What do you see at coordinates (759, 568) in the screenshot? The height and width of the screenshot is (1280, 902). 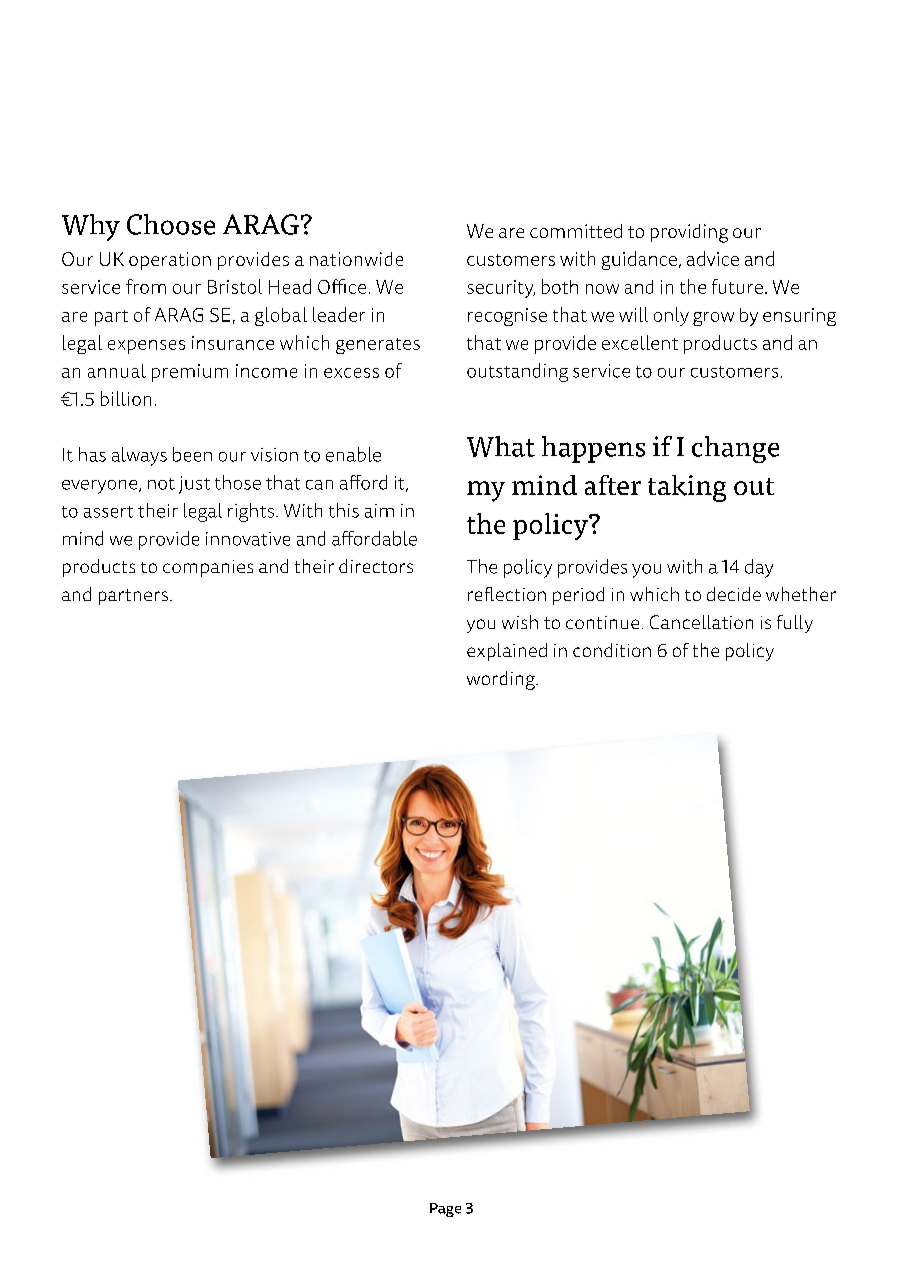 I see `day` at bounding box center [759, 568].
